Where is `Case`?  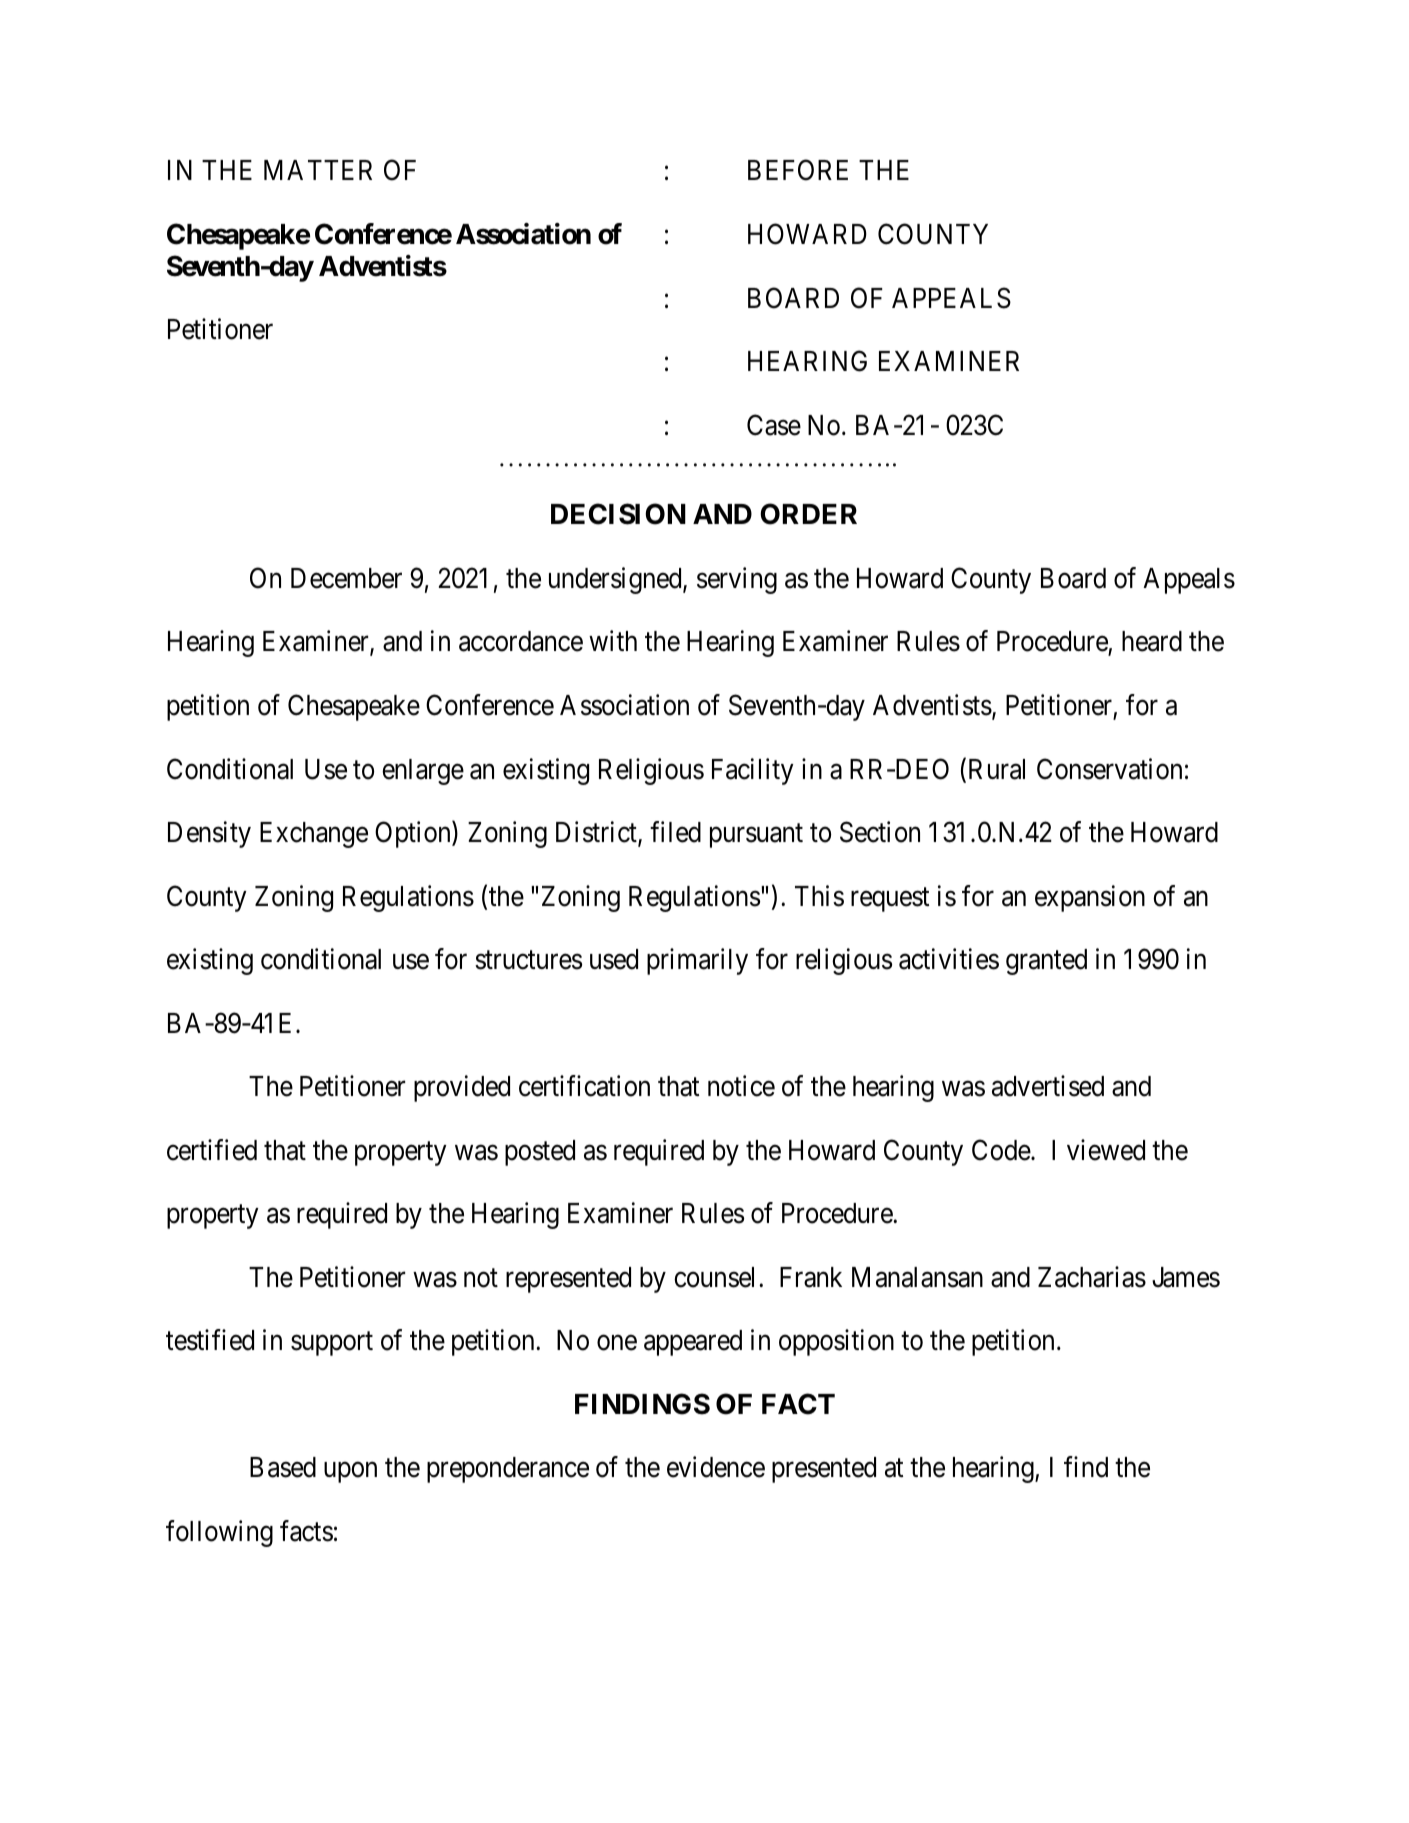
Case is located at coordinates (774, 425).
